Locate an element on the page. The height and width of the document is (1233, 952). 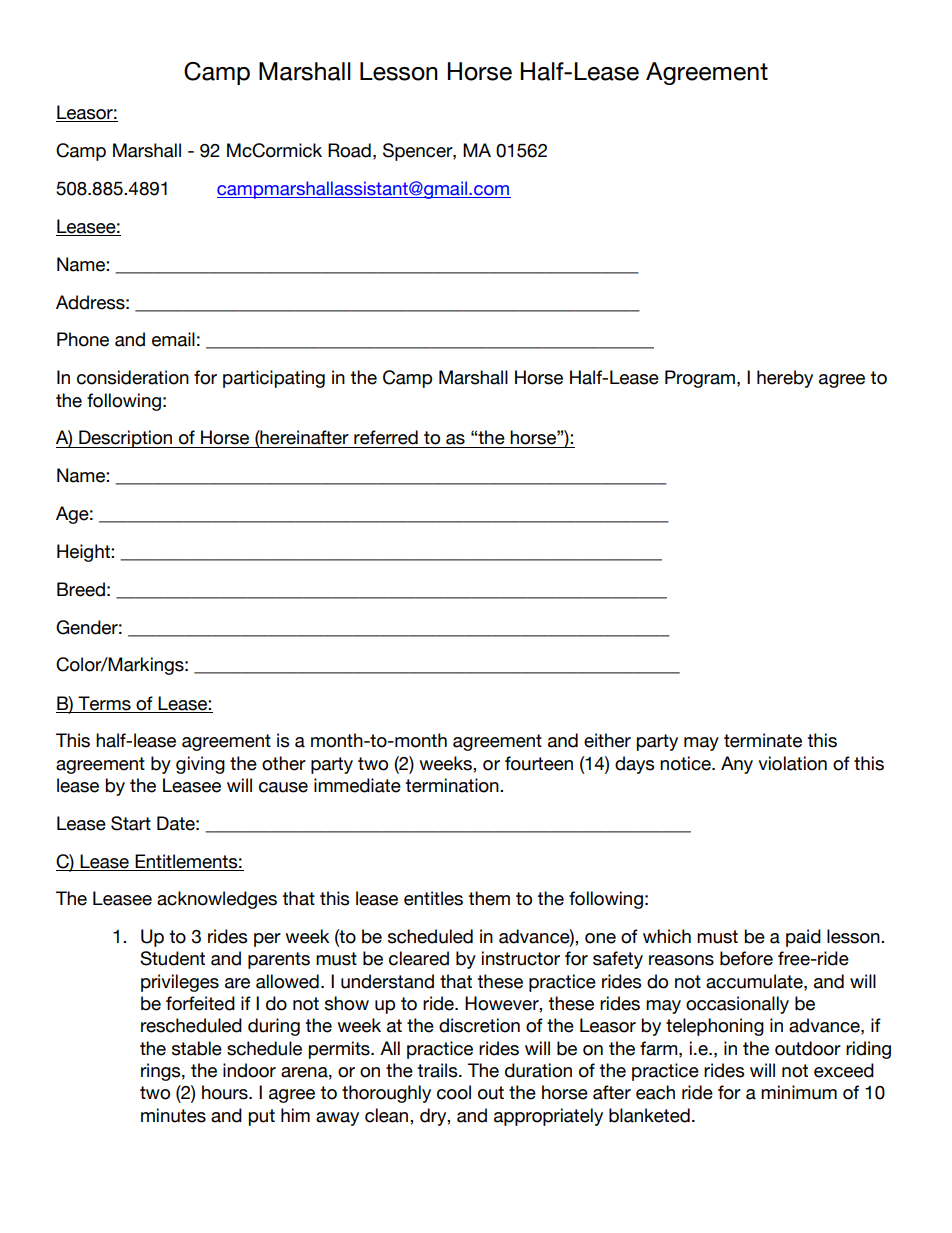
participating is located at coordinates (274, 379).
